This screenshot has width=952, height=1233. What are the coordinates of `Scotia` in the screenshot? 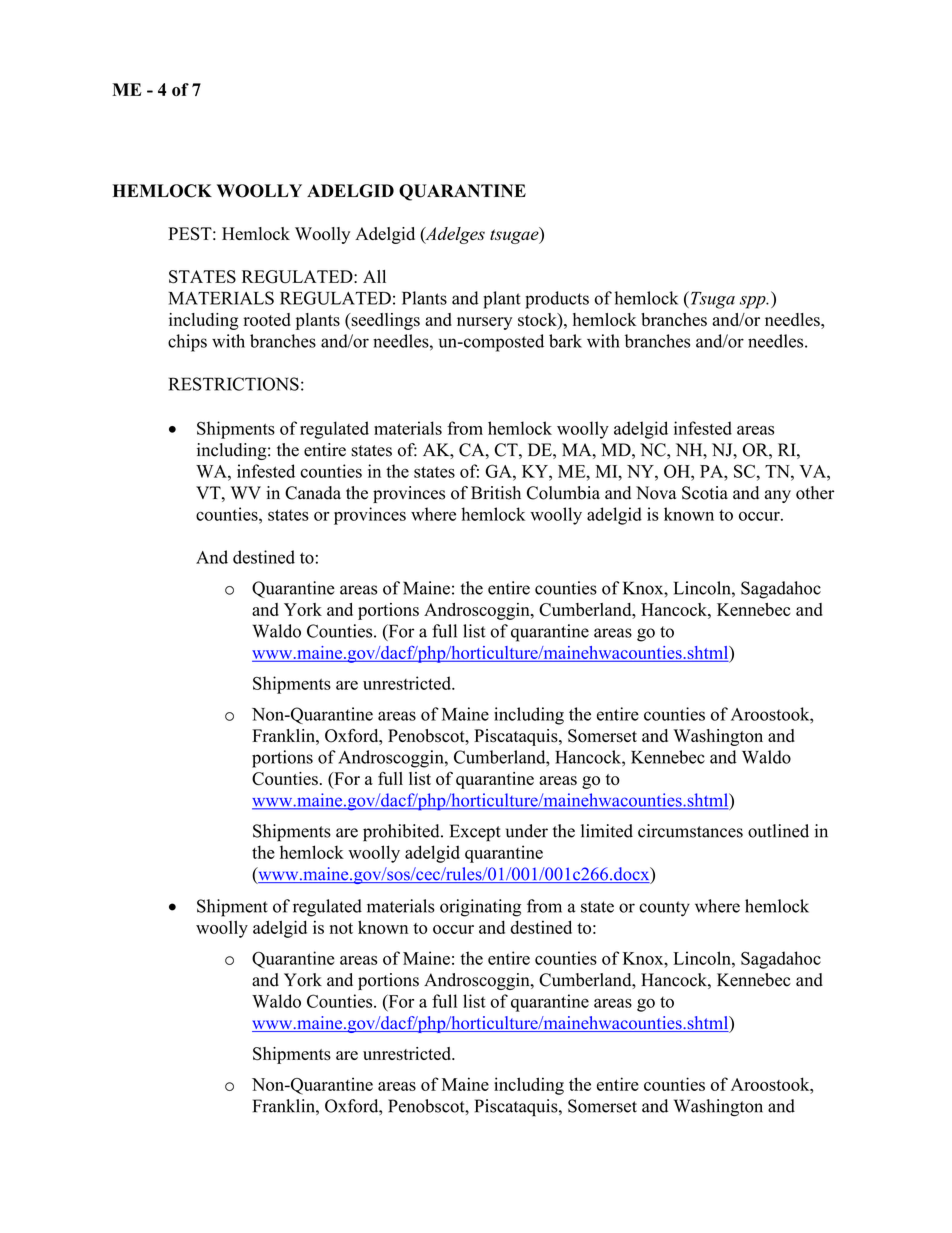 It's located at (705, 493).
